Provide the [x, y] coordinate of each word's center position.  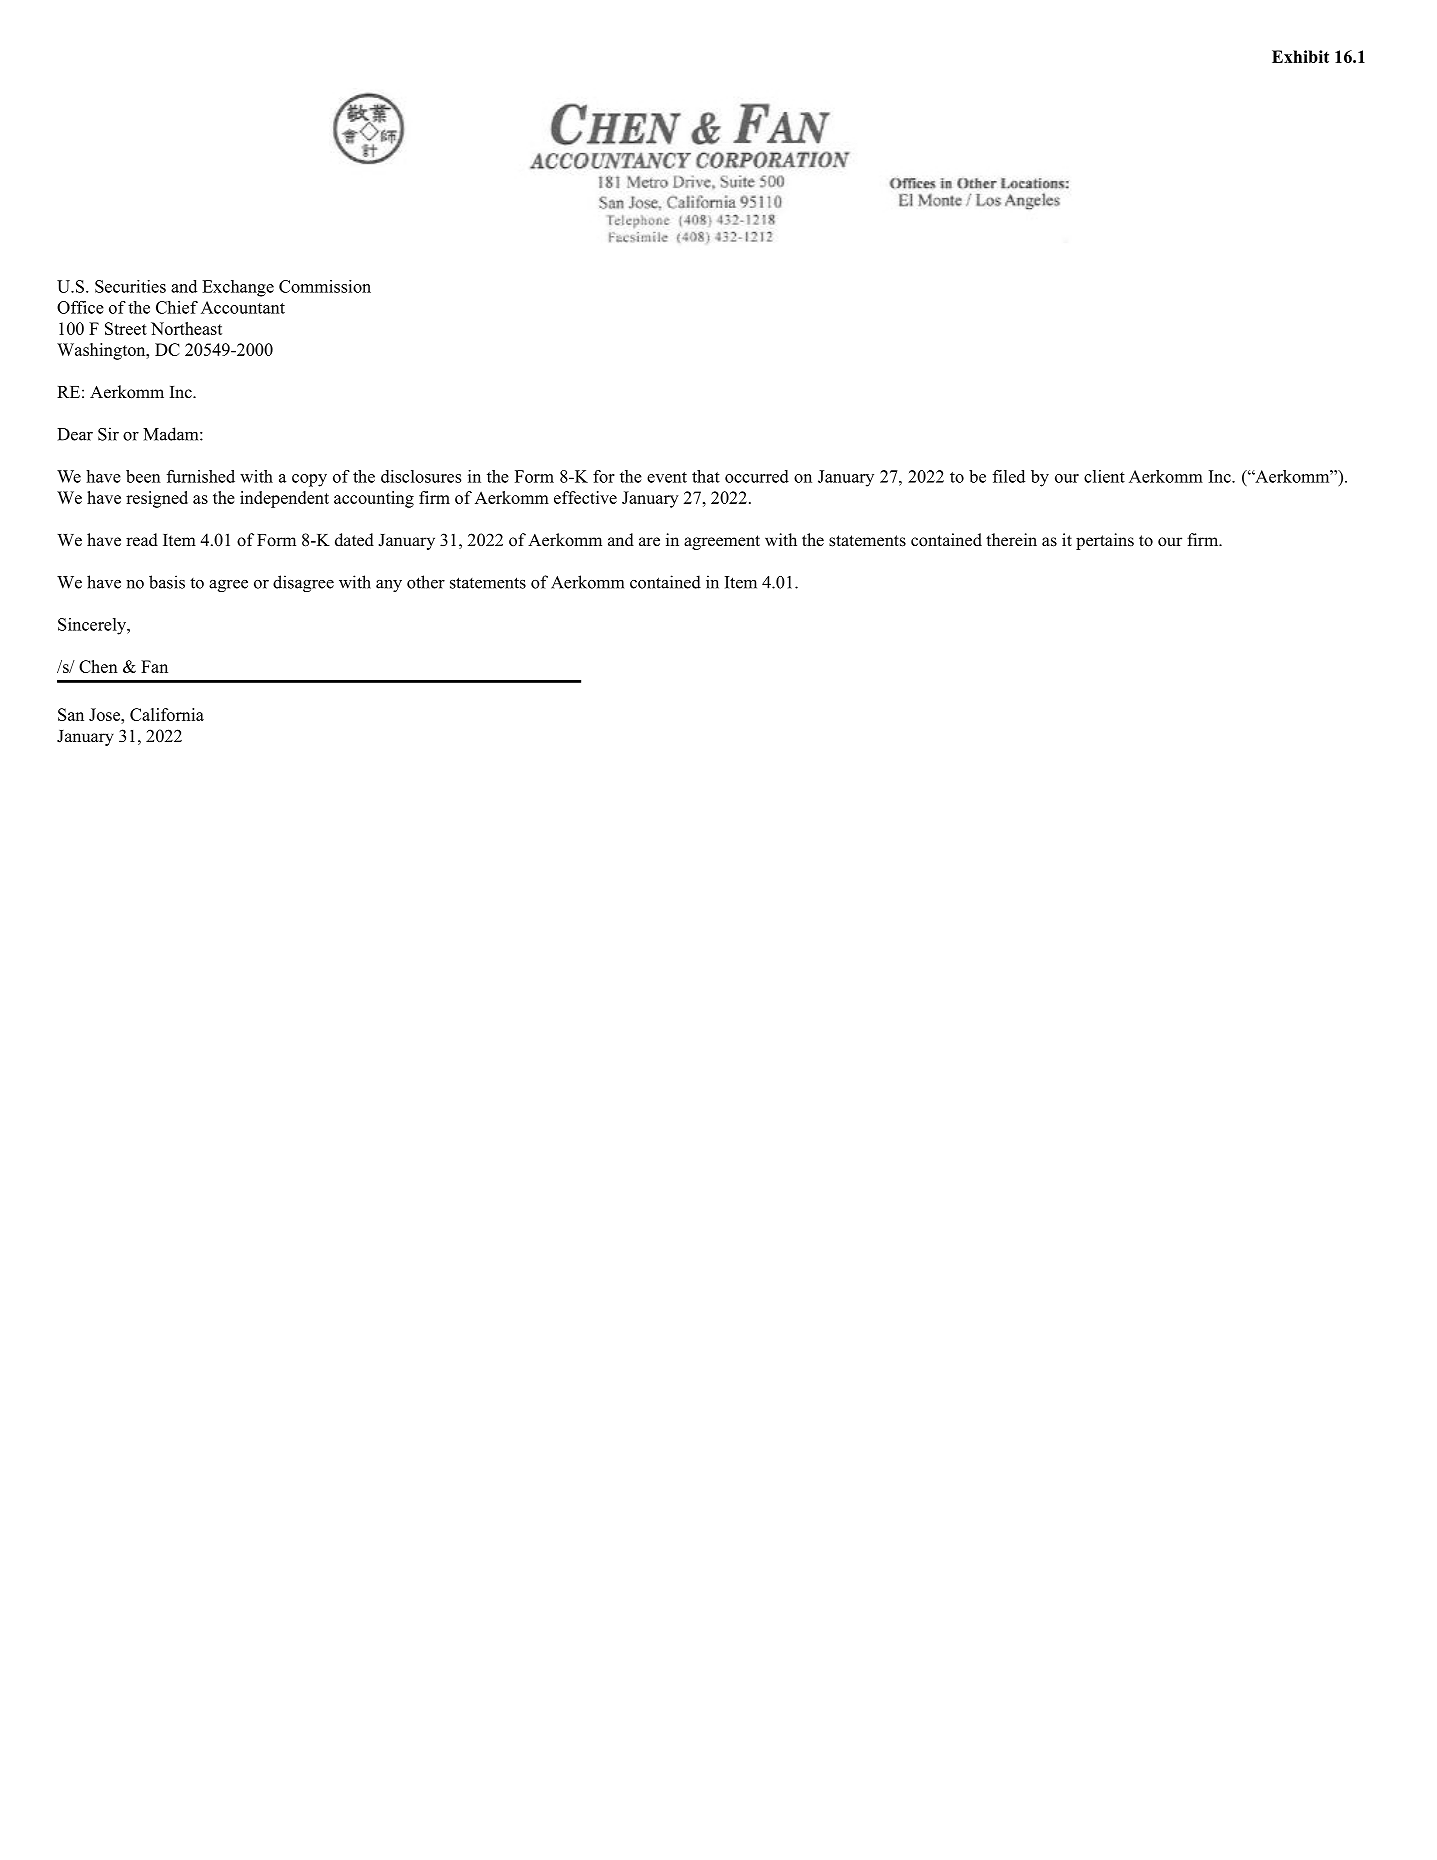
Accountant [243, 307]
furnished [201, 476]
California [167, 714]
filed [1009, 476]
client [1104, 476]
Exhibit [1300, 56]
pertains [1105, 541]
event [667, 477]
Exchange [238, 288]
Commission [325, 286]
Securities [130, 286]
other [426, 582]
